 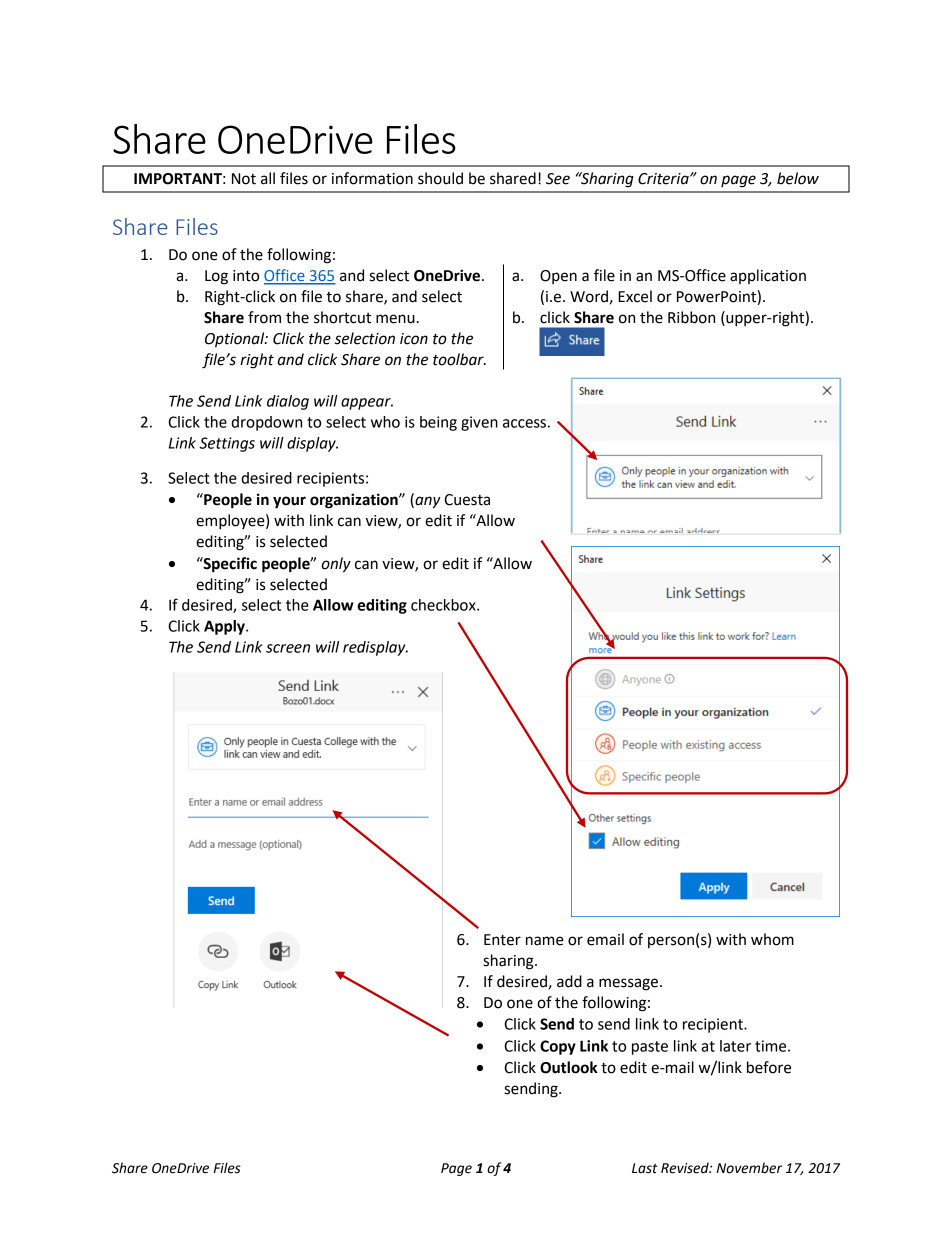 I want to click on Criteria, so click(x=664, y=179).
